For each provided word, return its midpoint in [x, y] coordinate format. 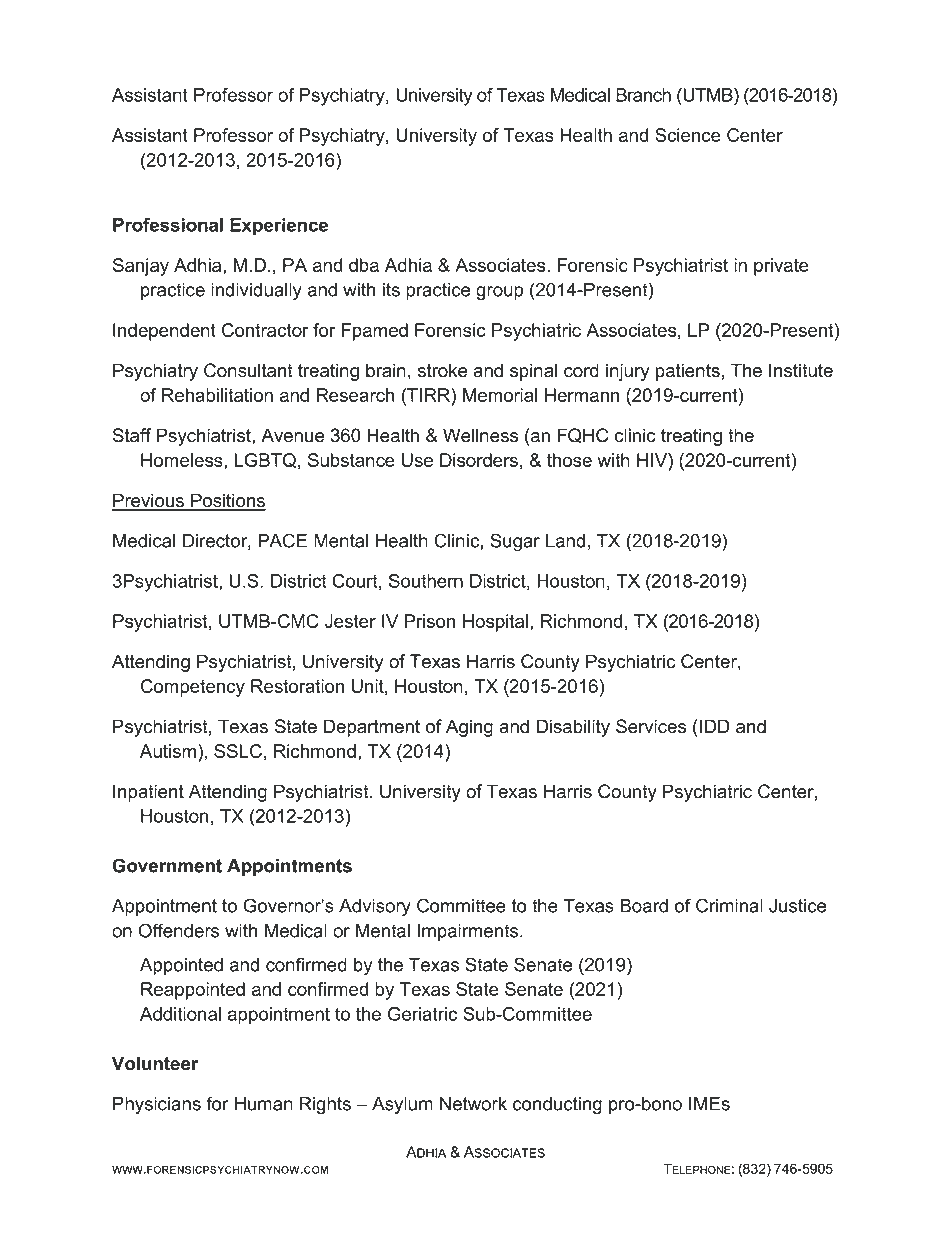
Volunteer [155, 1063]
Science [688, 135]
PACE [282, 540]
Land [565, 541]
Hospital [495, 623]
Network [473, 1104]
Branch [643, 95]
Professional [168, 225]
